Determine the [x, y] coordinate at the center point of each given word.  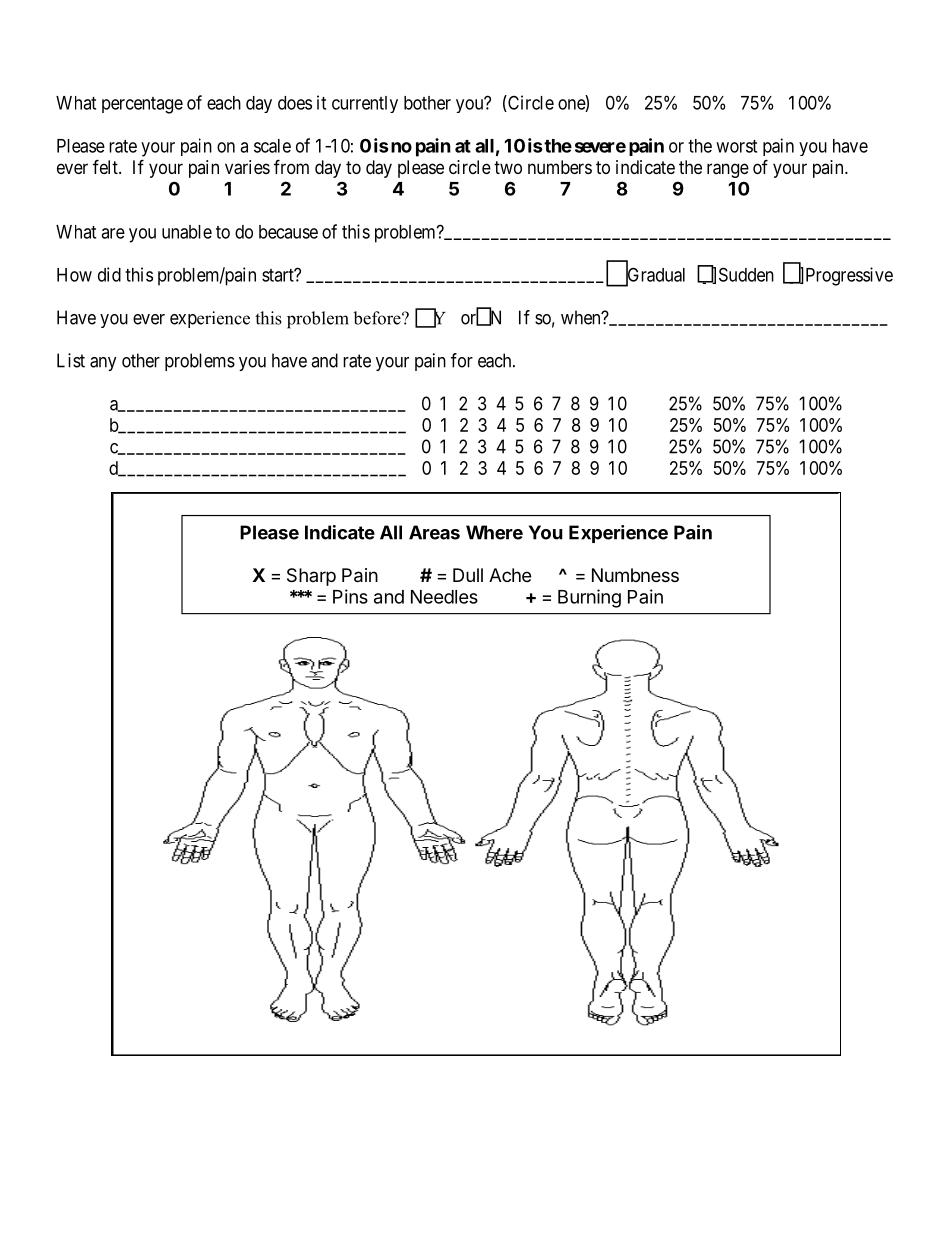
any [103, 364]
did [109, 274]
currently [365, 104]
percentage [142, 105]
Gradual [655, 275]
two [508, 167]
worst [736, 146]
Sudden [746, 274]
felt [106, 166]
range [728, 170]
